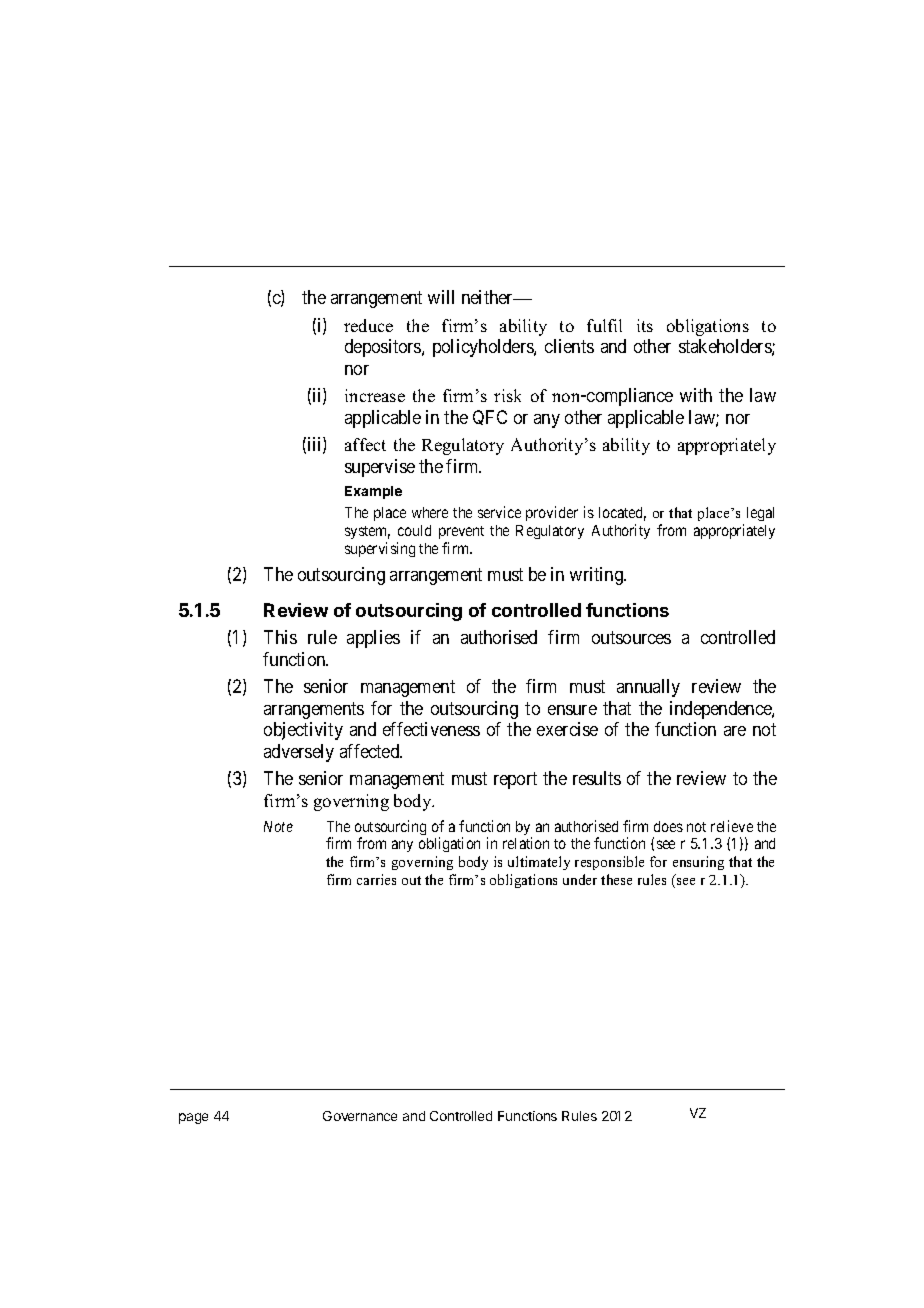 The height and width of the document is (1308, 924). What do you see at coordinates (360, 1116) in the document?
I see `Governance` at bounding box center [360, 1116].
